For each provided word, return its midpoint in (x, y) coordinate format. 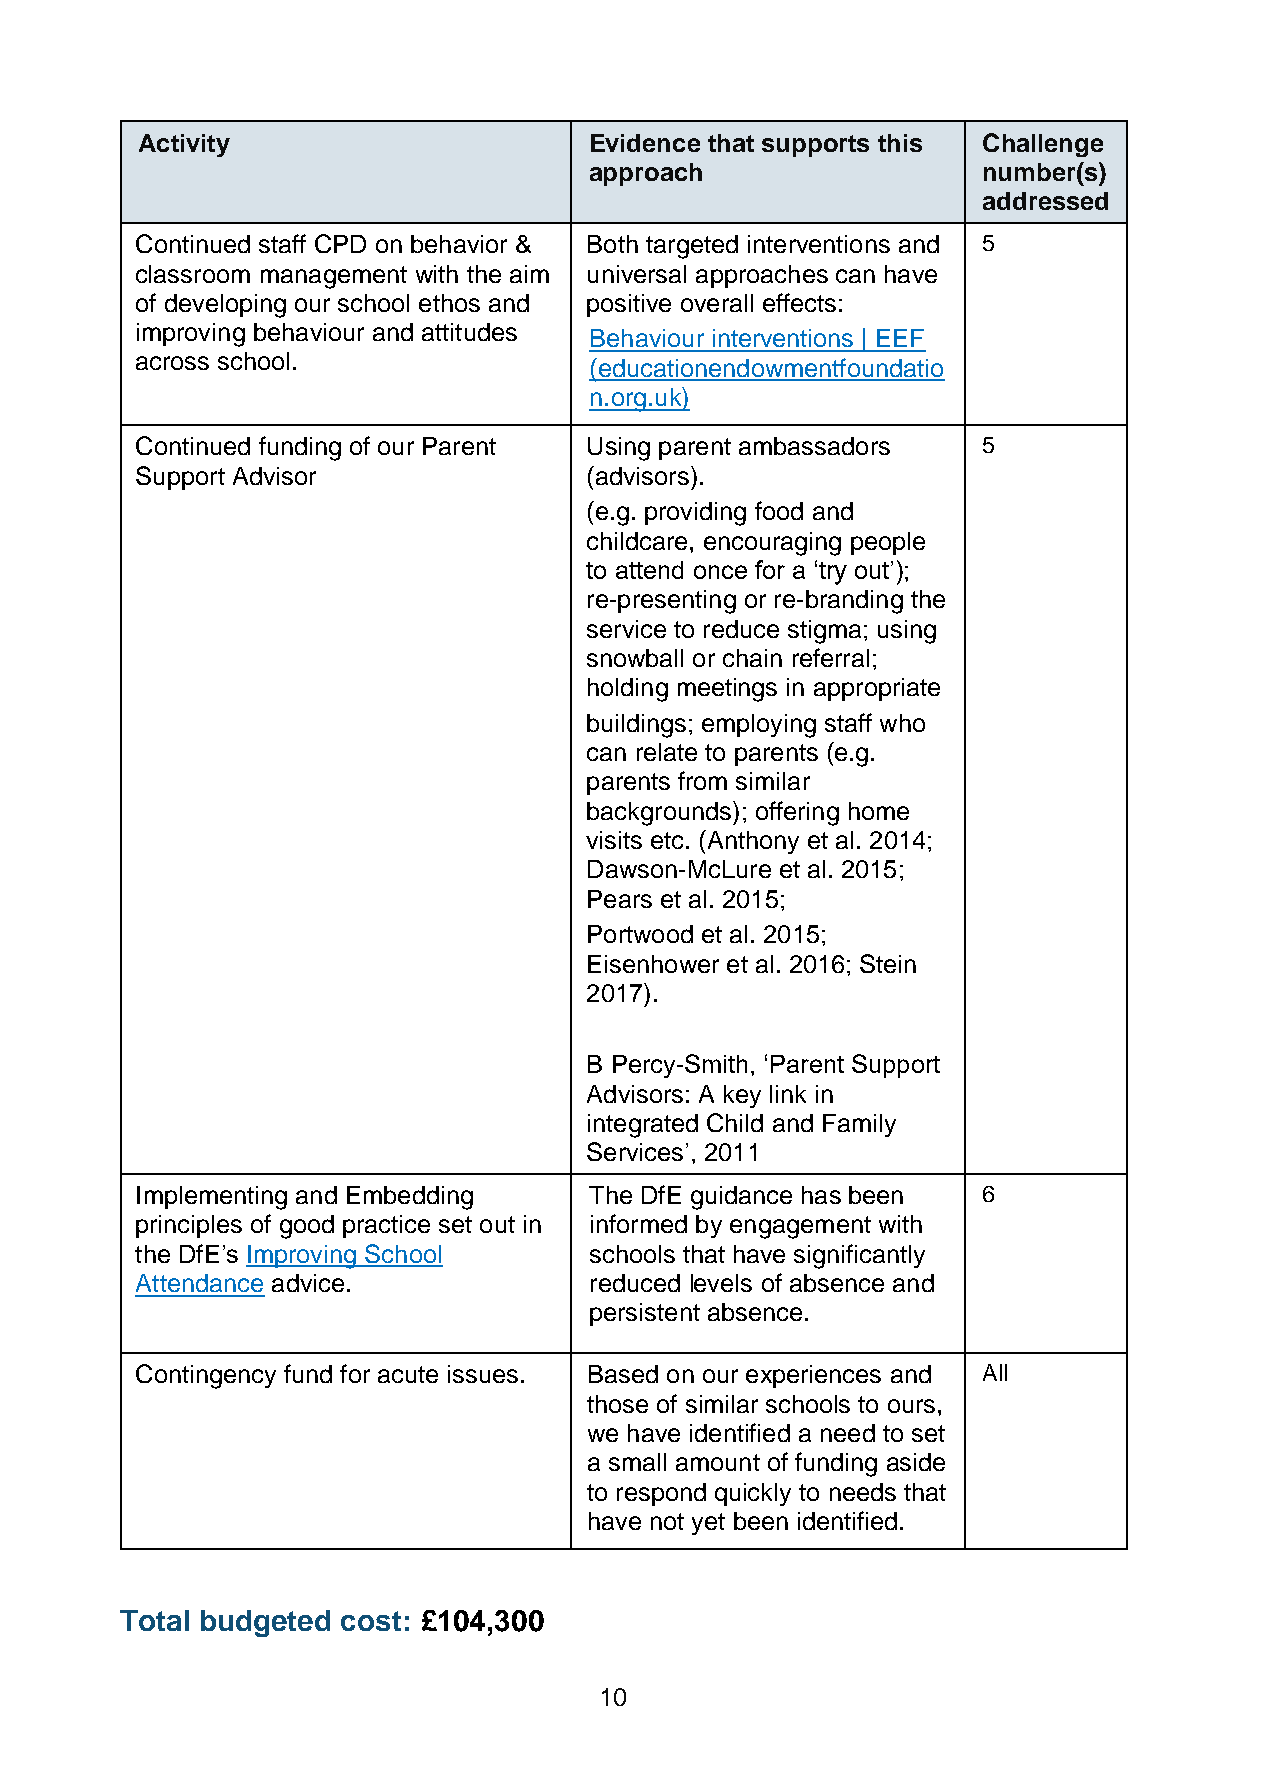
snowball (635, 658)
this (900, 143)
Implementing (212, 1198)
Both (613, 244)
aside (916, 1462)
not (667, 1521)
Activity (184, 145)
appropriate (877, 689)
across (172, 363)
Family (859, 1125)
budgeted (265, 1623)
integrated (643, 1126)
